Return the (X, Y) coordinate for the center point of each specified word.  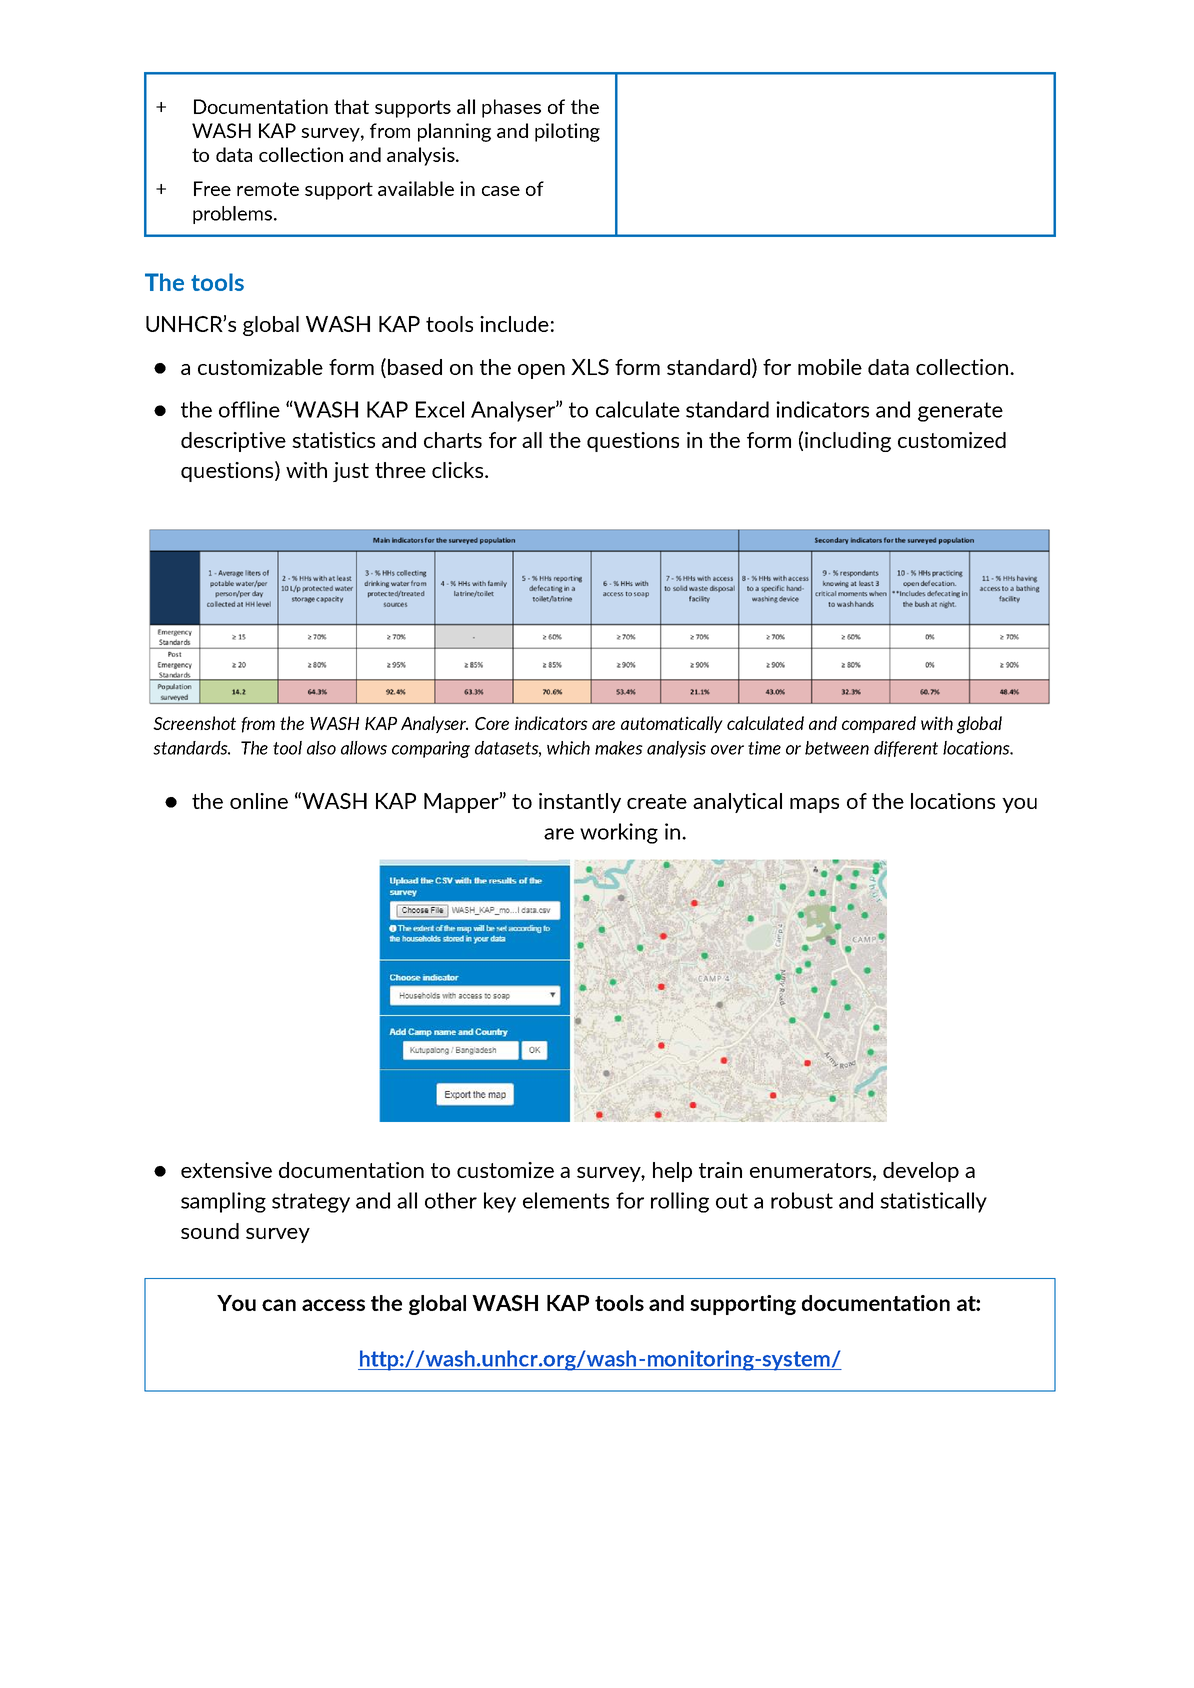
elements (566, 1200)
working (619, 833)
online (259, 801)
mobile (830, 367)
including (848, 442)
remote (268, 189)
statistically (933, 1202)
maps (814, 805)
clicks (457, 470)
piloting (567, 132)
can (279, 1305)
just (351, 472)
